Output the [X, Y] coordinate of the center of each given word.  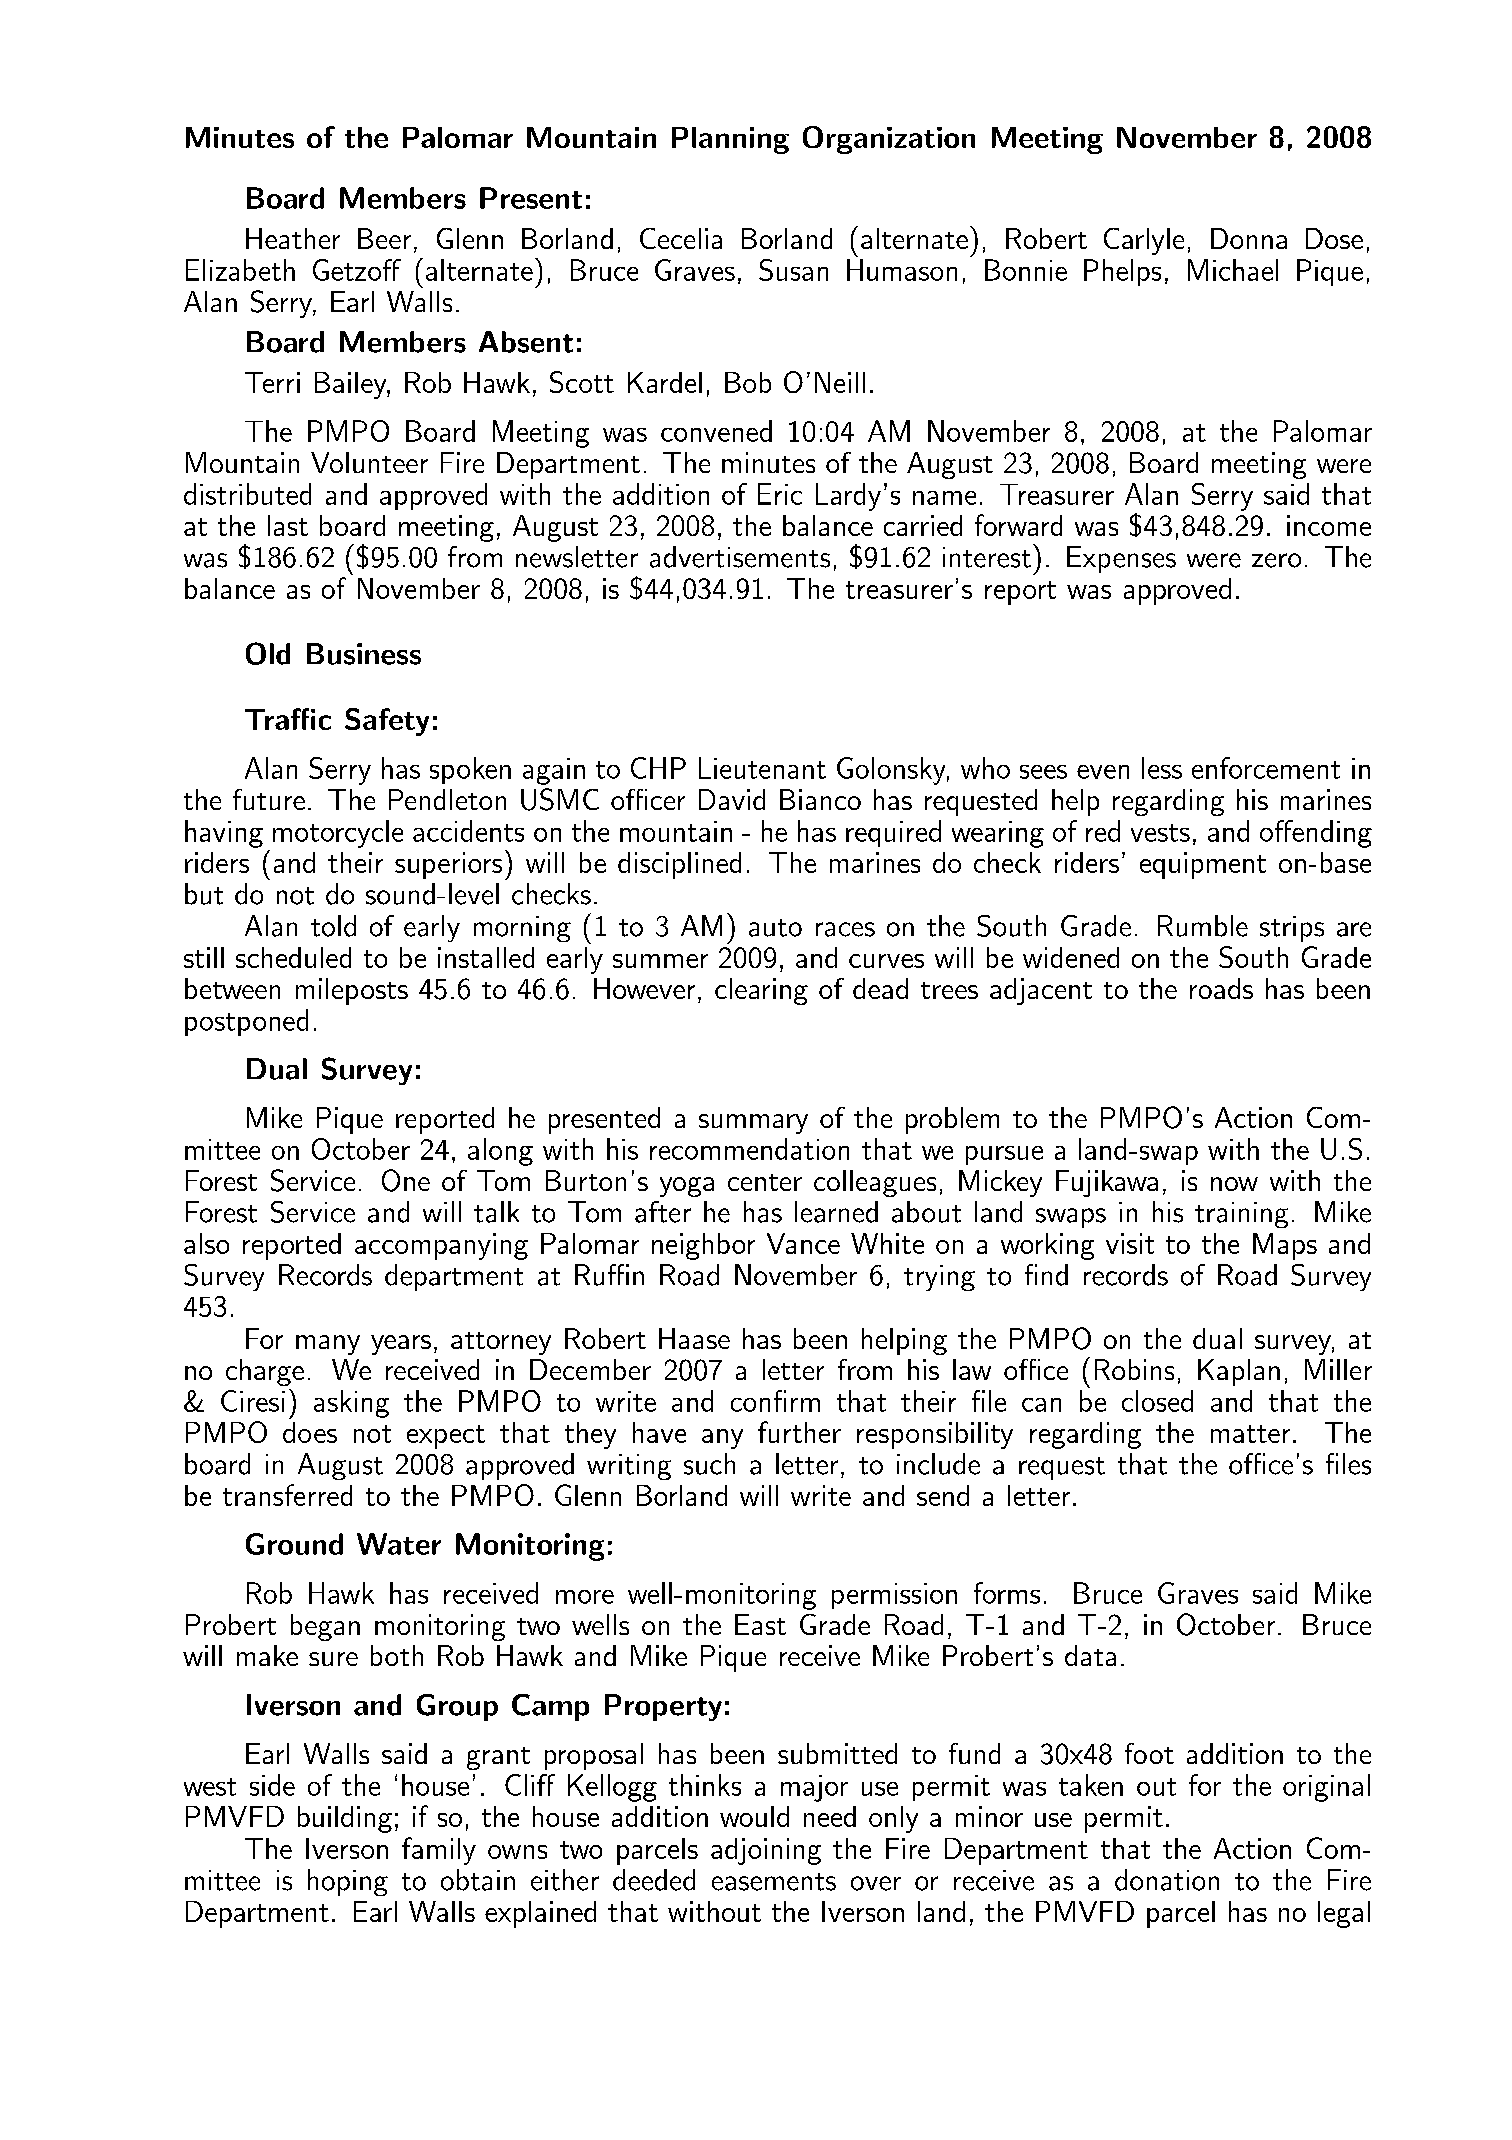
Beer [384, 238]
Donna [1249, 238]
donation [1167, 1880]
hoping [348, 1882]
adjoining [766, 1851]
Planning [730, 140]
